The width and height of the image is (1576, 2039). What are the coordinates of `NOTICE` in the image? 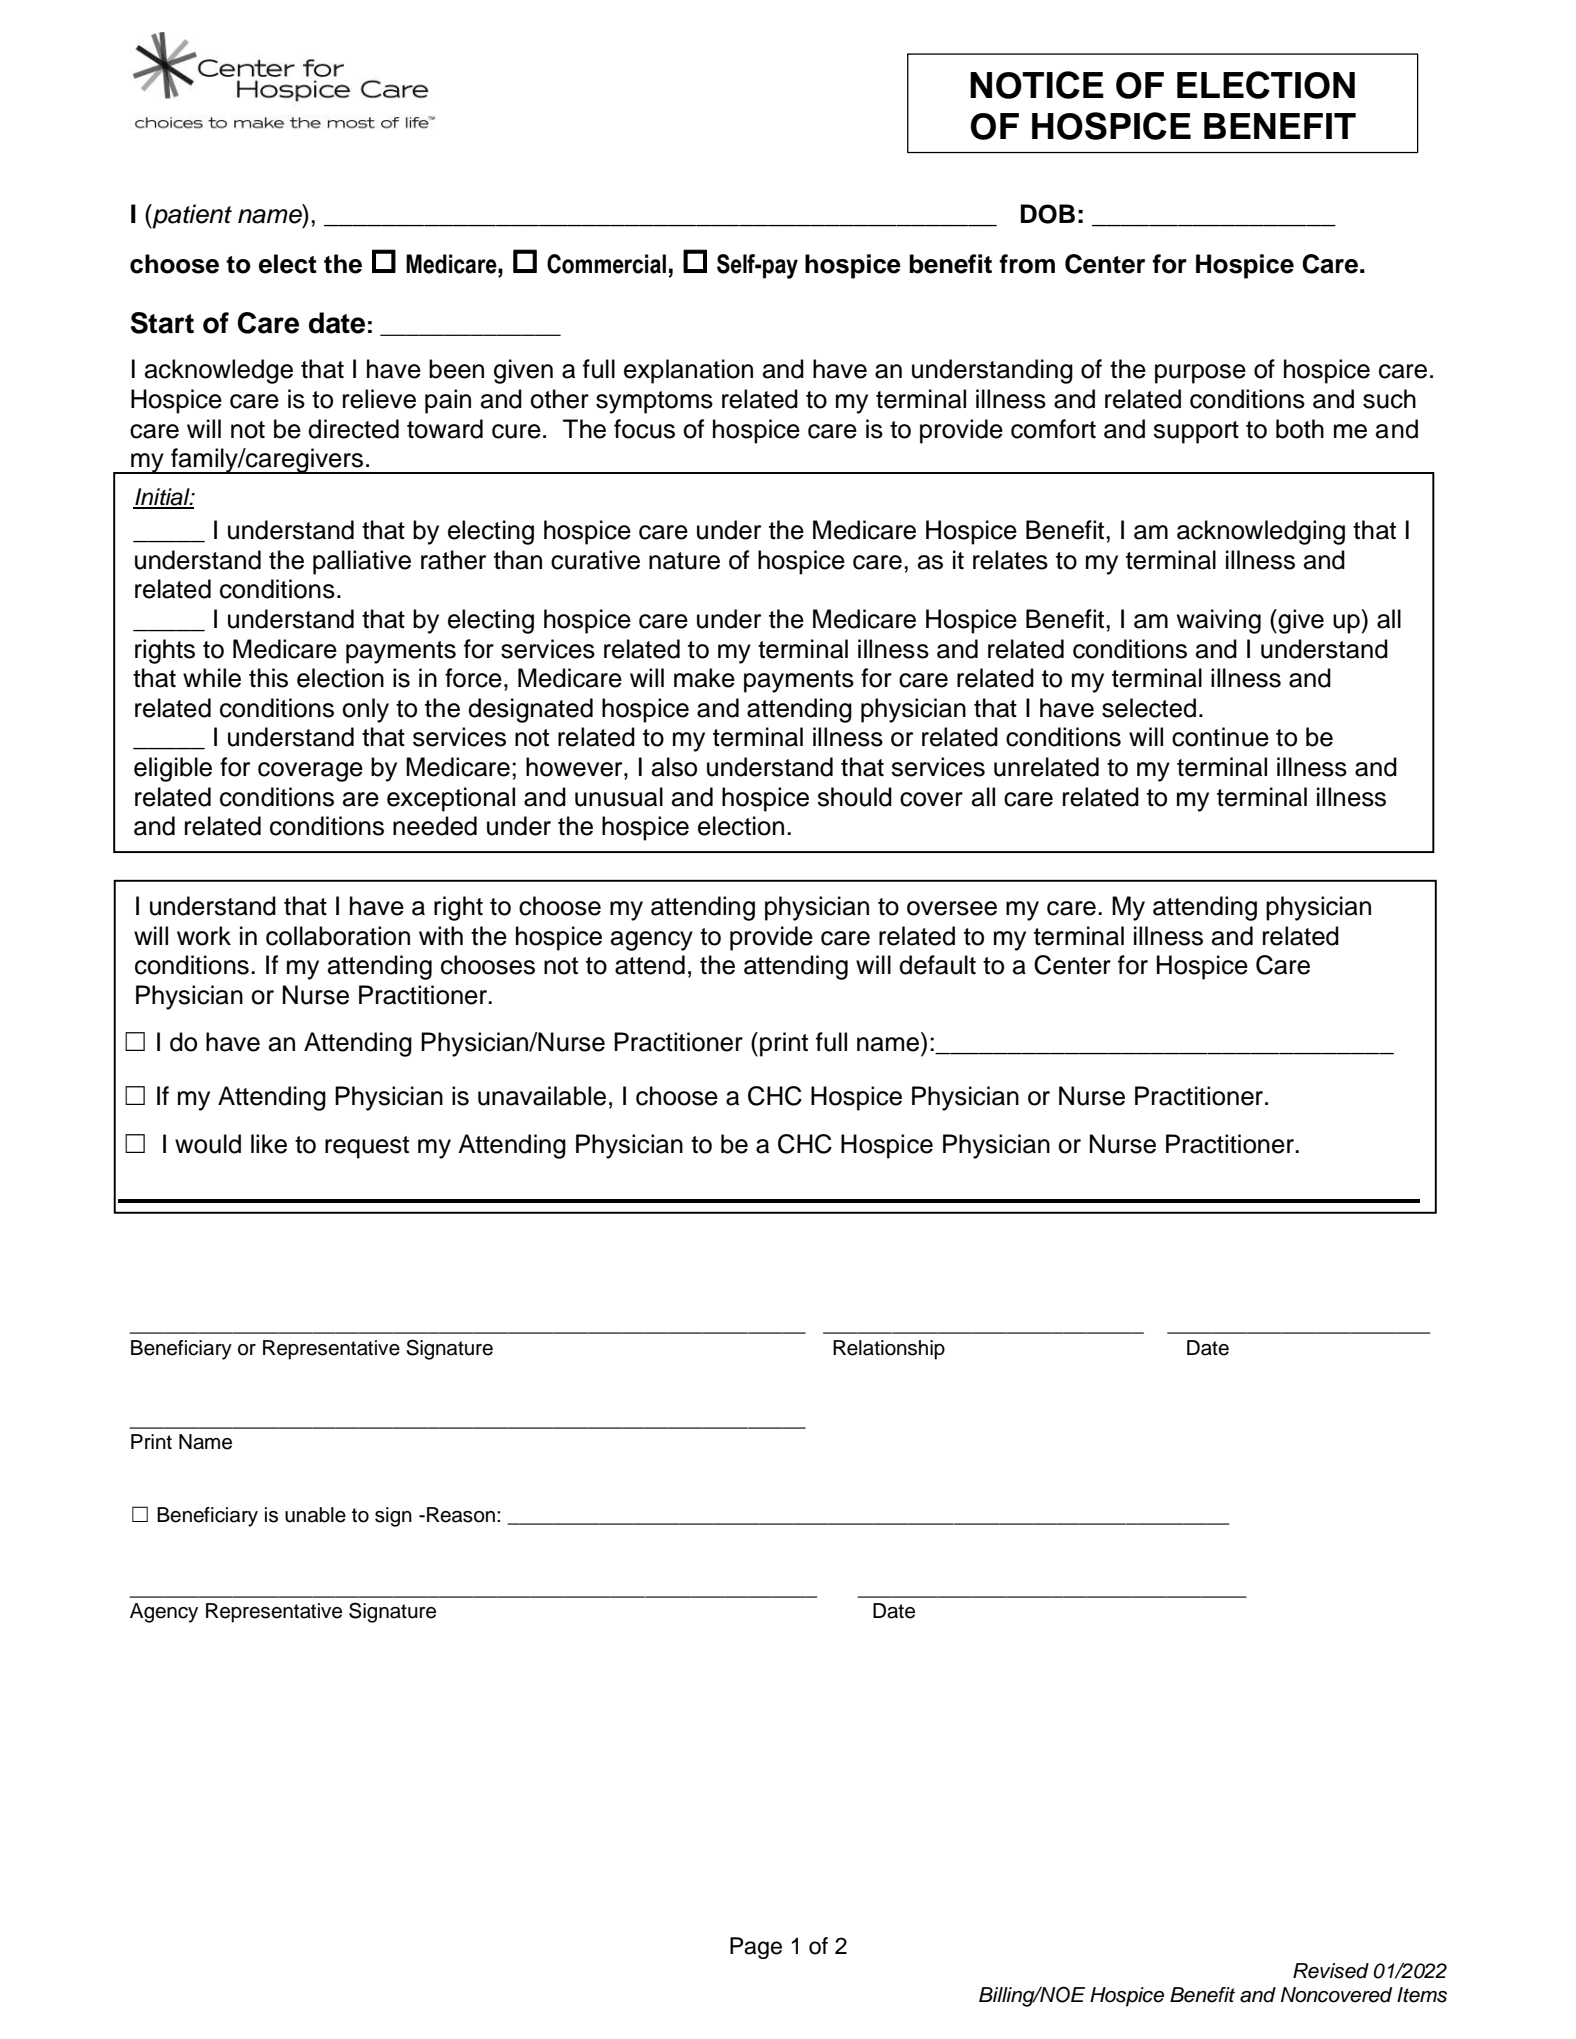 It's located at (1037, 85).
